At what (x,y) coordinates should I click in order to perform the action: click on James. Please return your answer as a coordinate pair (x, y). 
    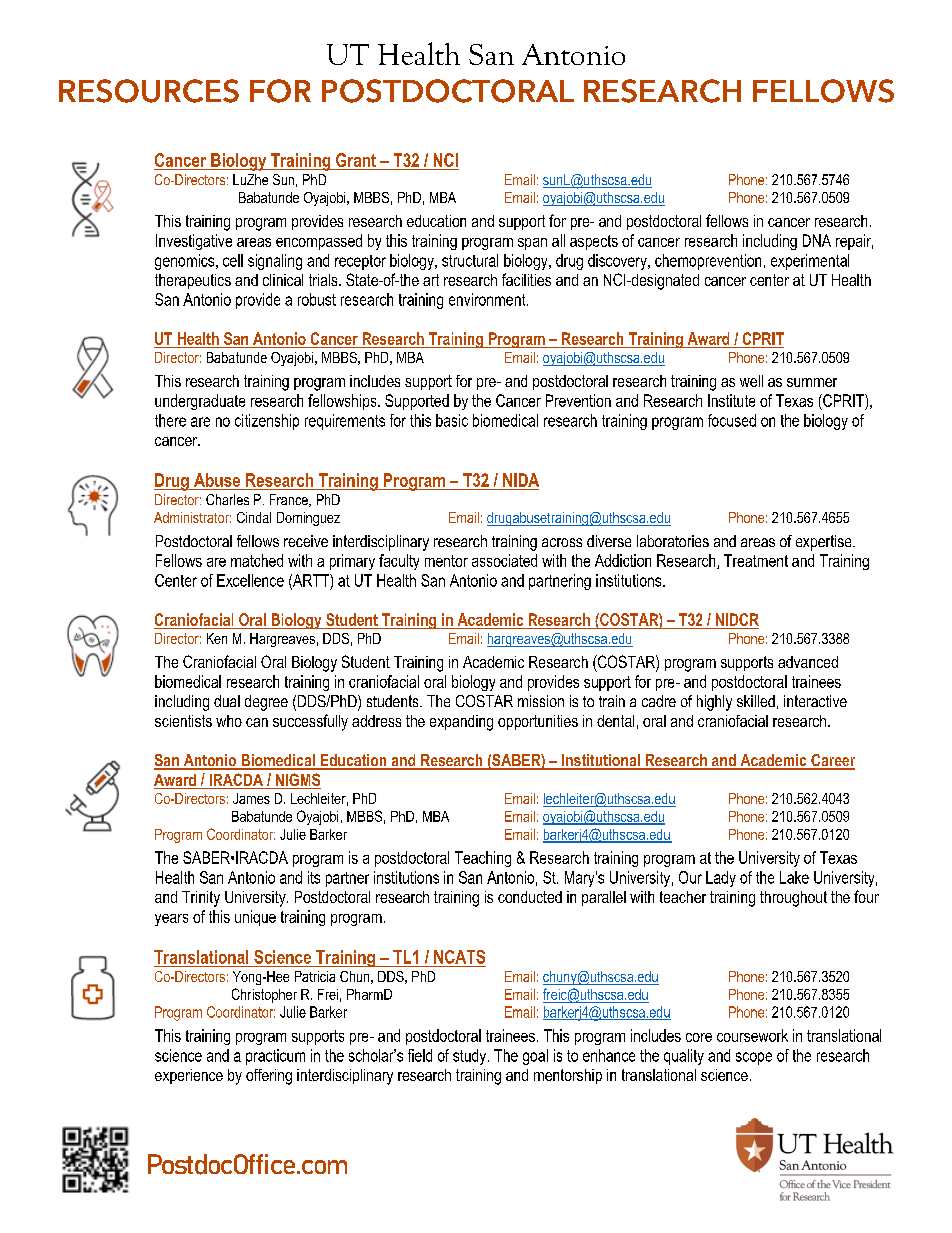
    Looking at the image, I should click on (251, 798).
